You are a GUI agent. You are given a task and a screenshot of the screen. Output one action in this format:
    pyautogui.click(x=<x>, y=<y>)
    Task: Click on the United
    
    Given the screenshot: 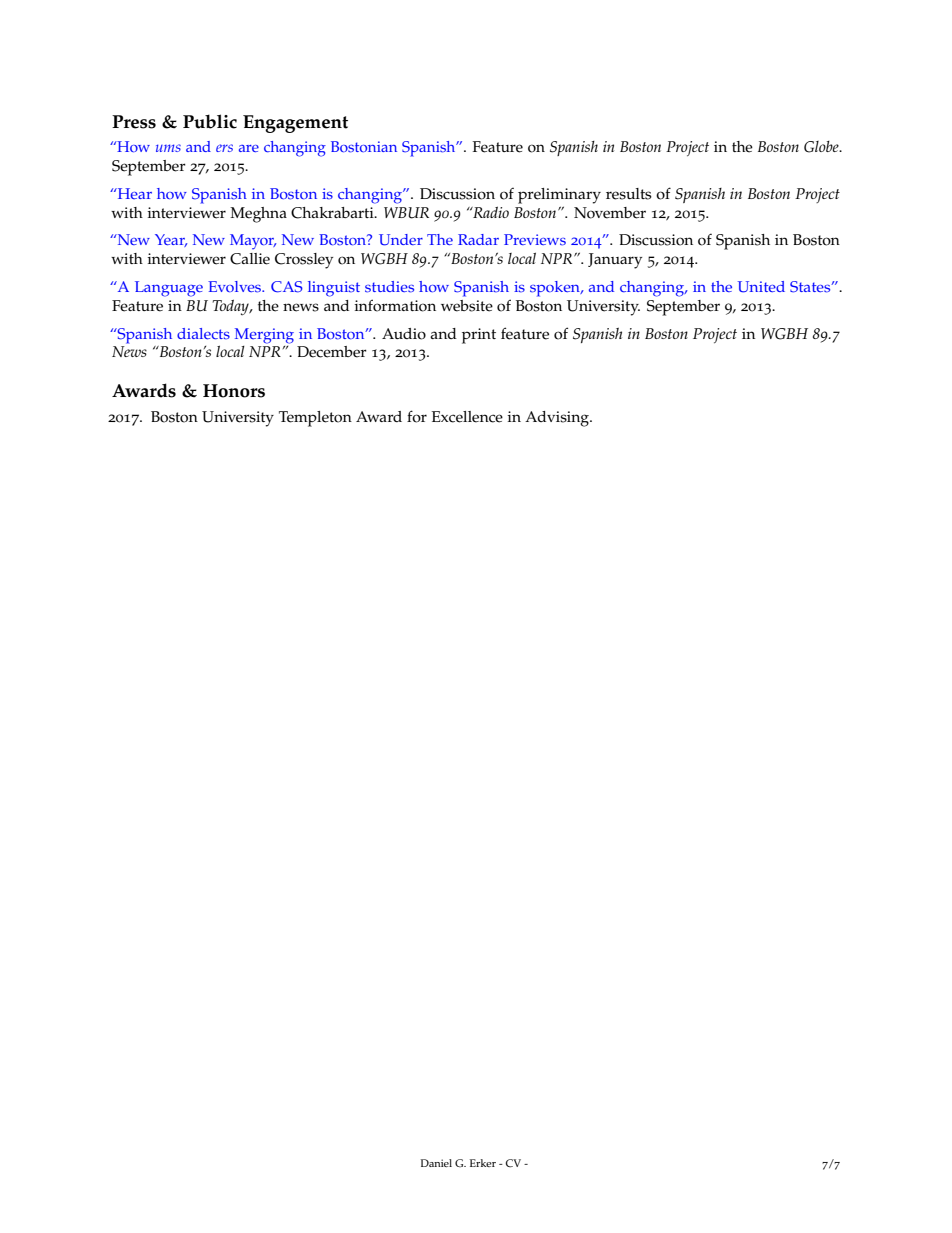 What is the action you would take?
    pyautogui.click(x=761, y=287)
